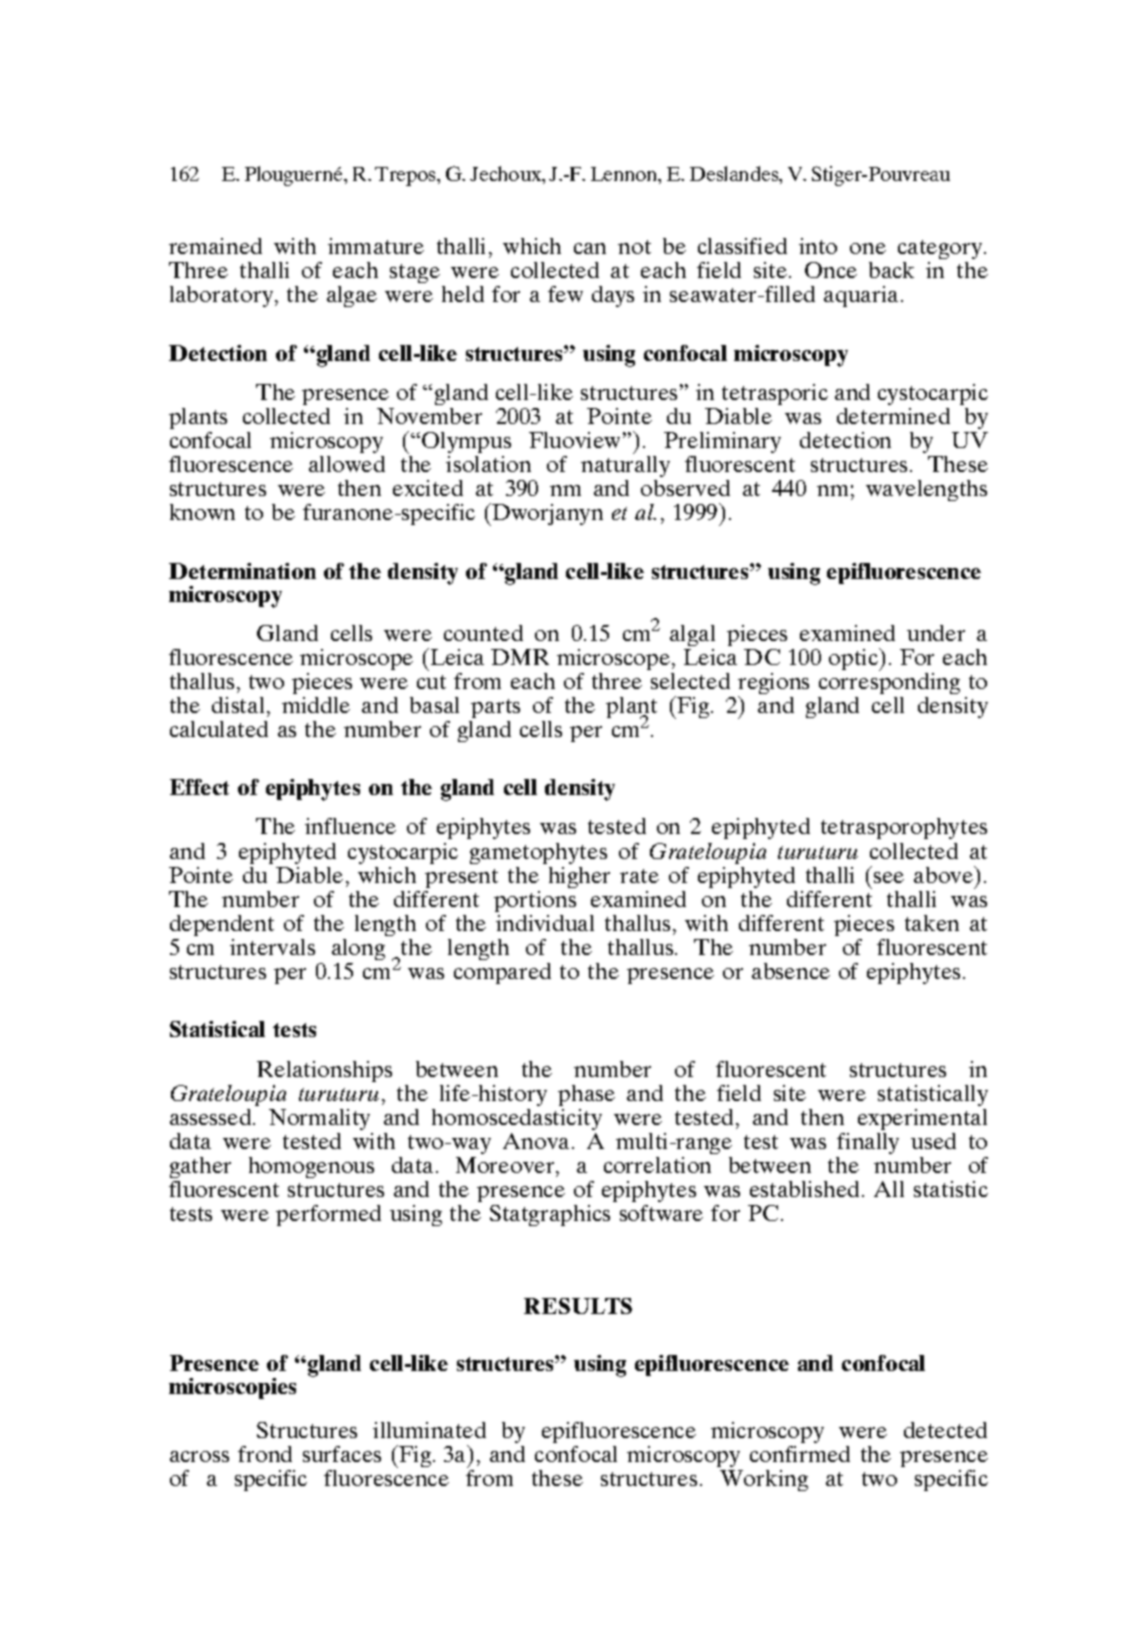  What do you see at coordinates (565, 294) in the screenshot?
I see `few` at bounding box center [565, 294].
